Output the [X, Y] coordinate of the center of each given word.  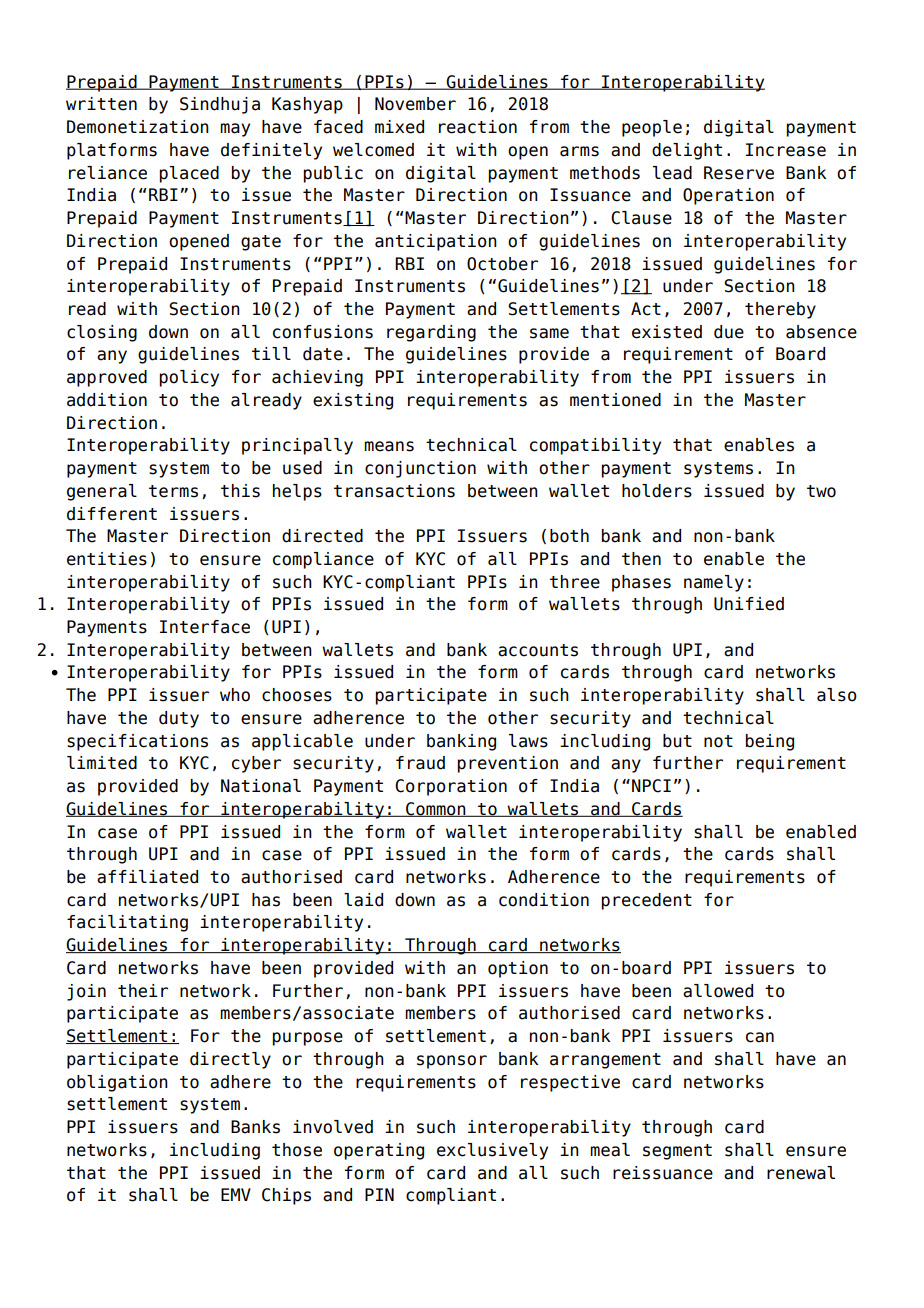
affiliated [147, 877]
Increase [786, 150]
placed [189, 174]
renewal [801, 1173]
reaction [478, 127]
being [770, 742]
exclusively [492, 1151]
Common [436, 809]
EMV [236, 1194]
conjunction [420, 469]
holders [657, 491]
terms [173, 491]
